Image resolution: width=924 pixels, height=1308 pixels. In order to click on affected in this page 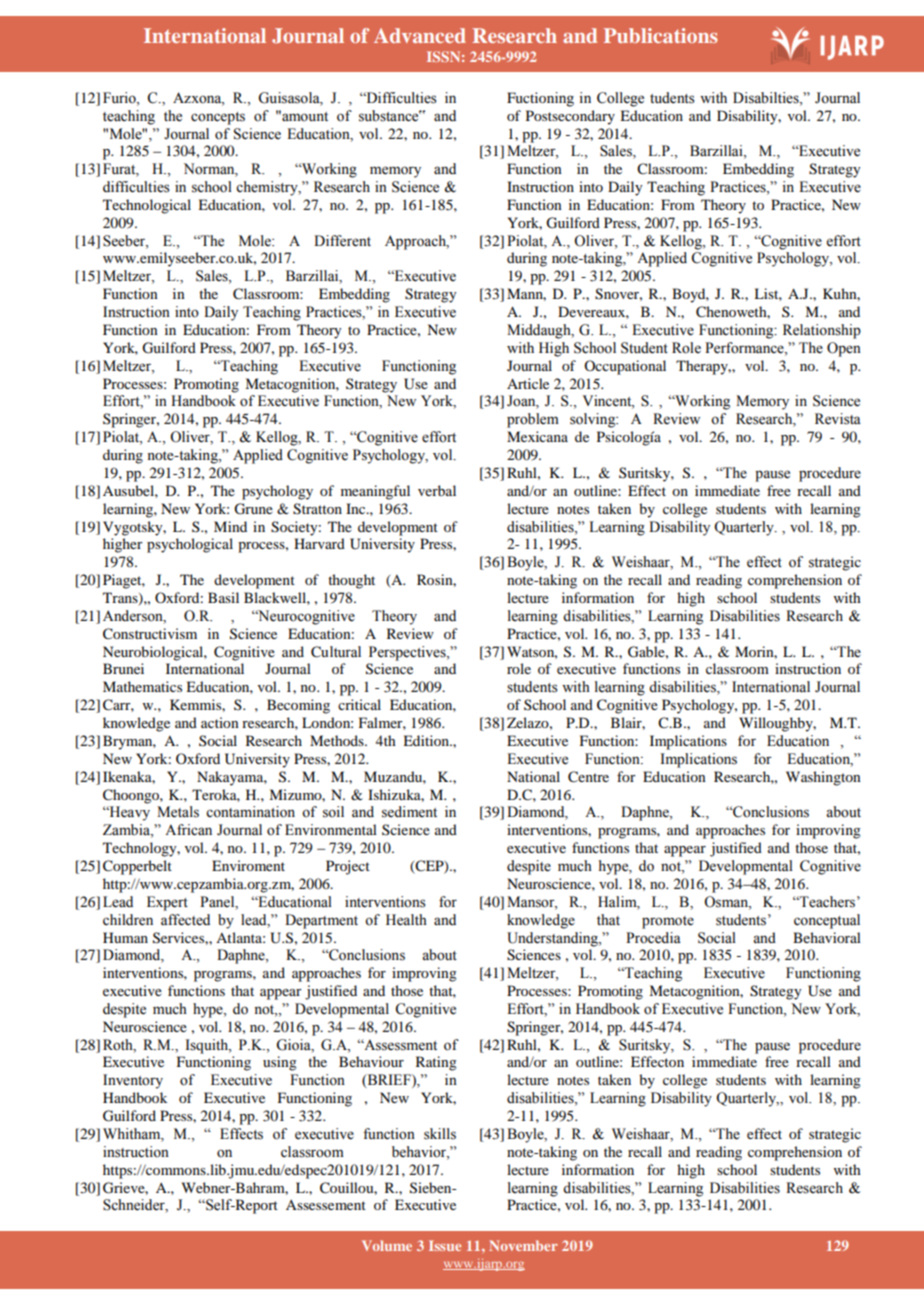, I will do `click(185, 920)`.
